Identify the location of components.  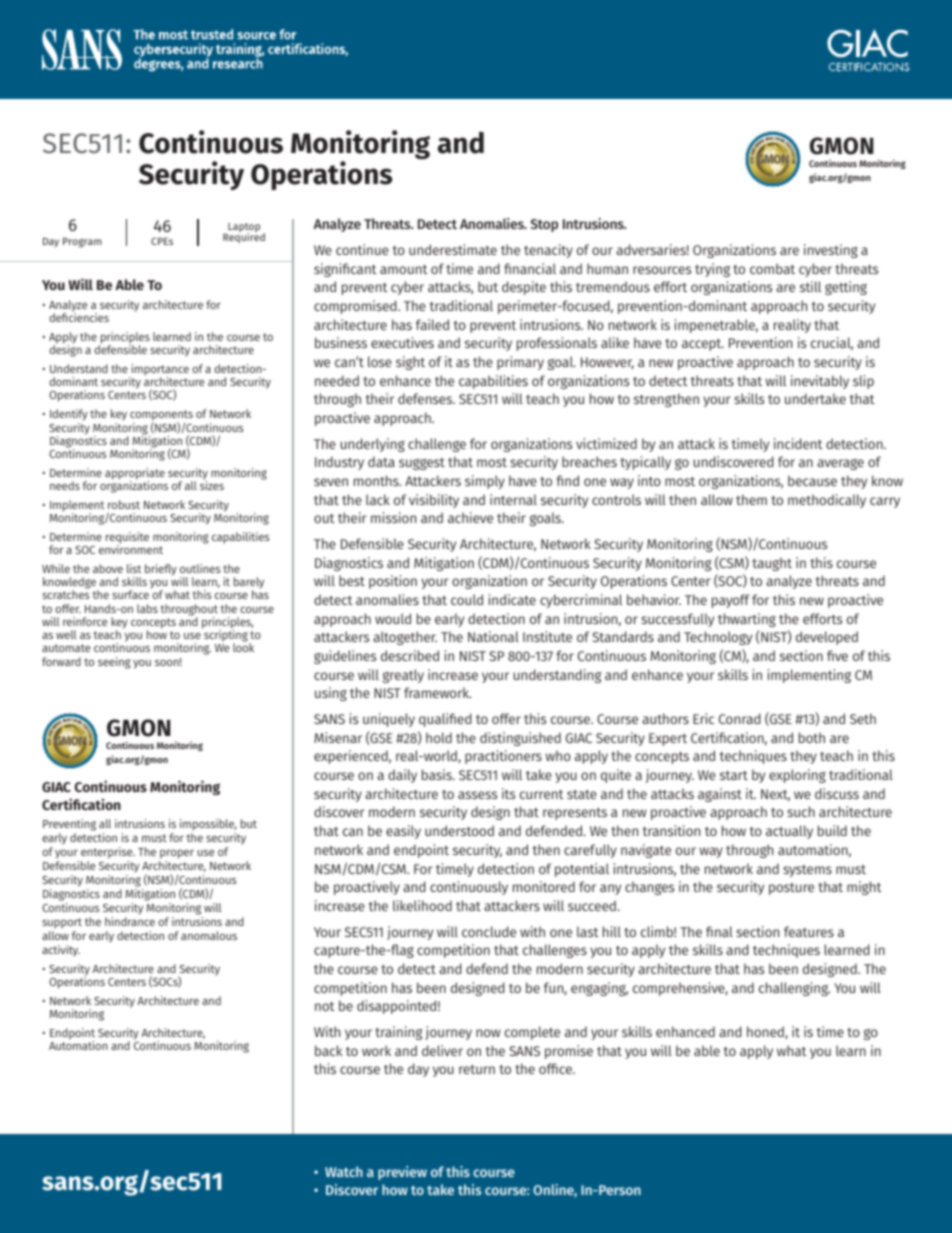
(161, 417).
